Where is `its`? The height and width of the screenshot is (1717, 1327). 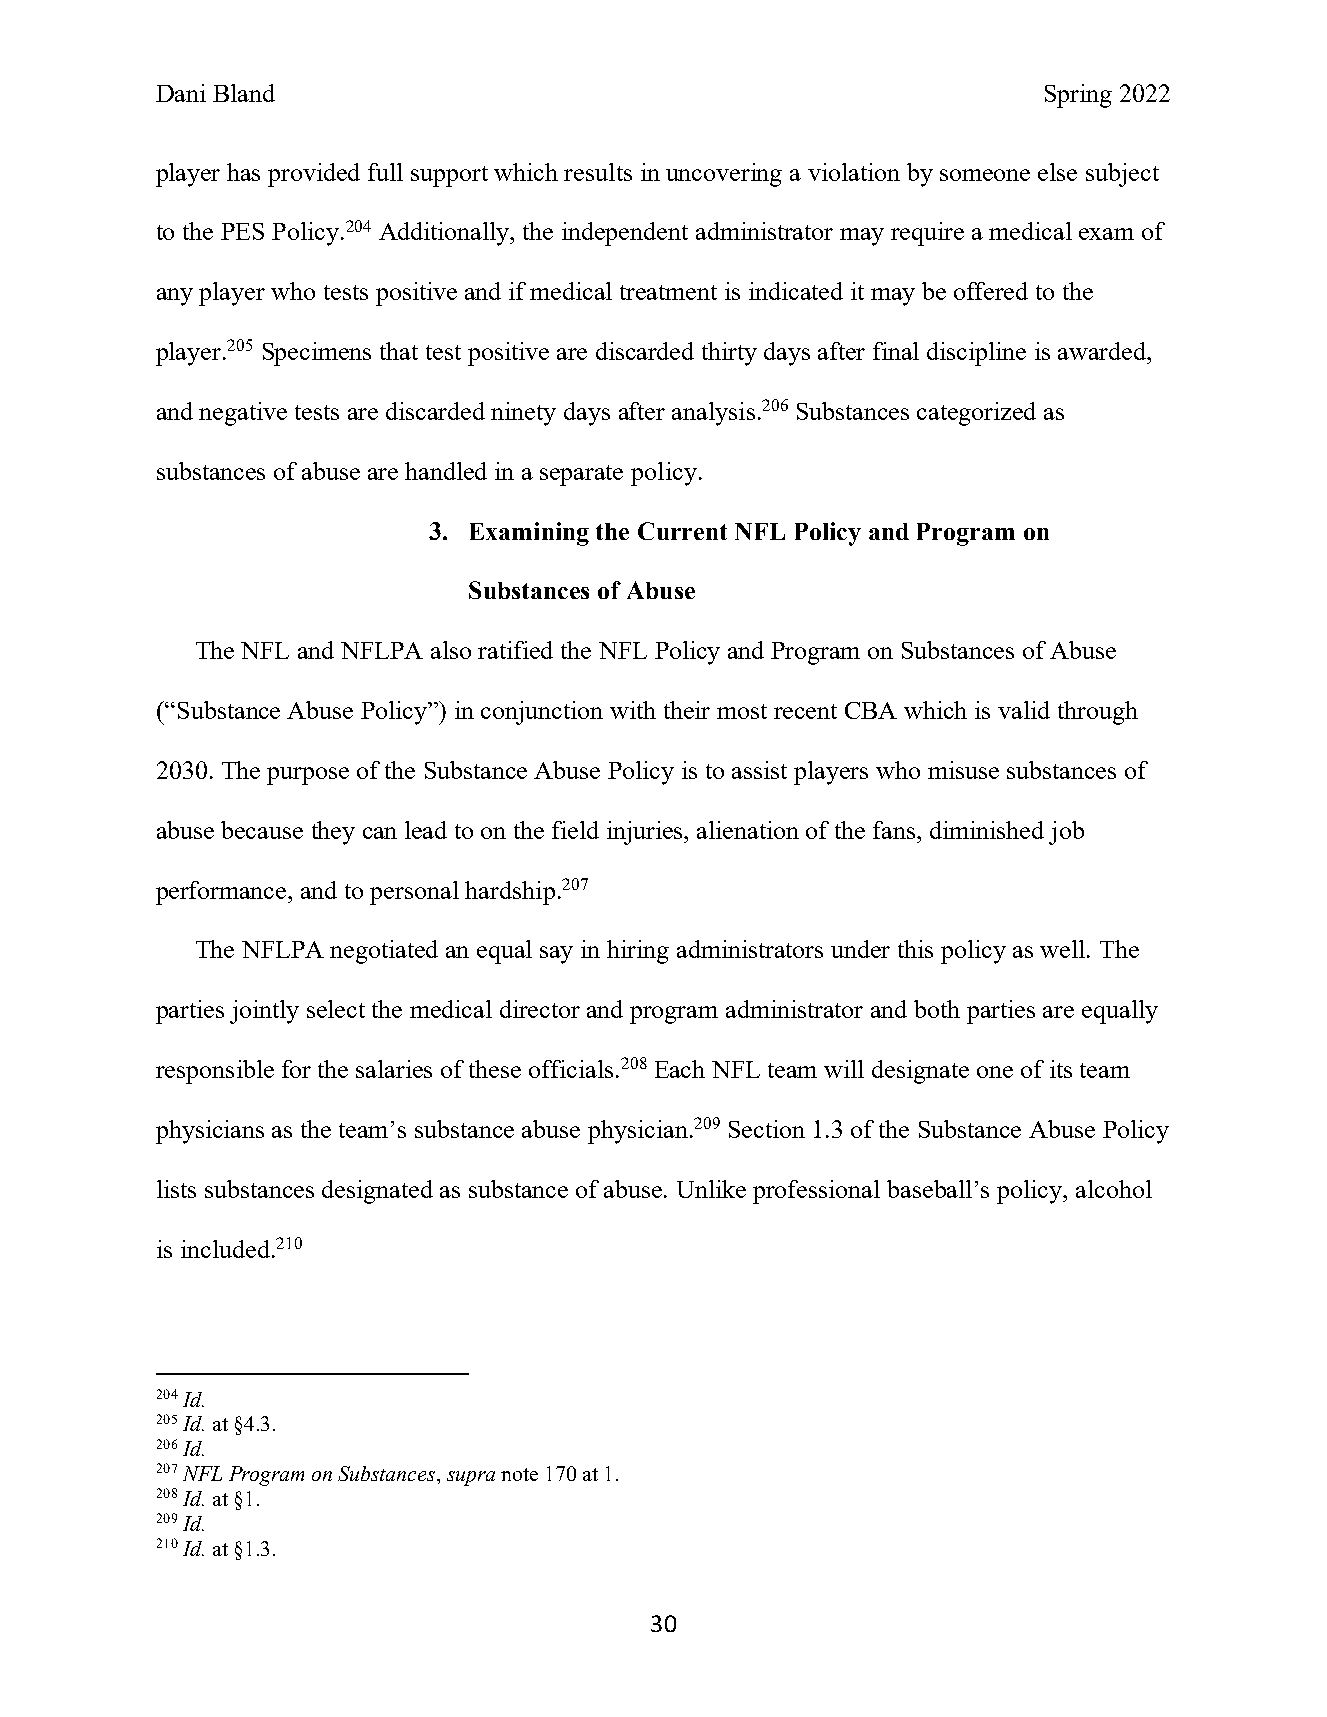 its is located at coordinates (1061, 1069).
